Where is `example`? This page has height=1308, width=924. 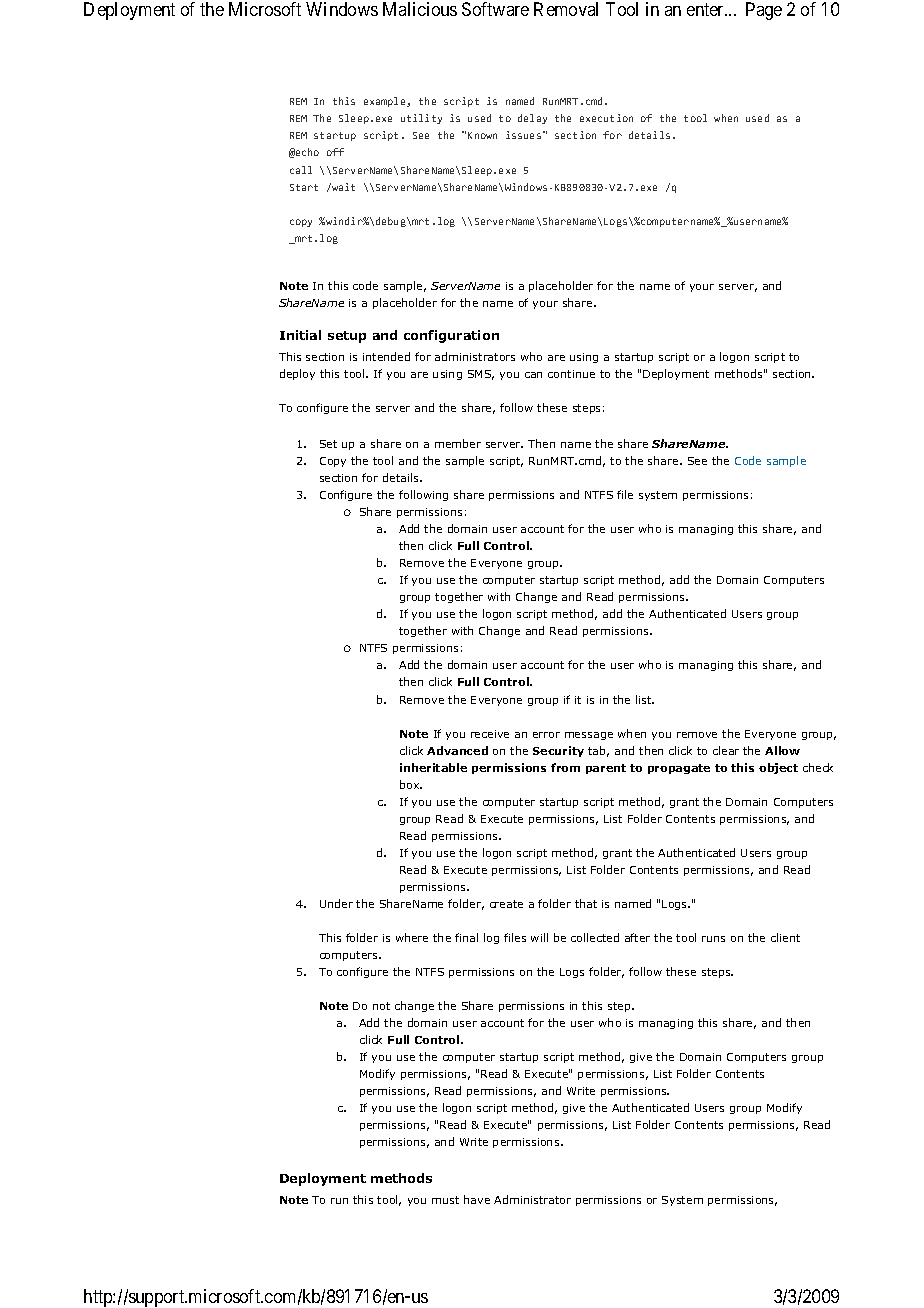 example is located at coordinates (386, 102).
